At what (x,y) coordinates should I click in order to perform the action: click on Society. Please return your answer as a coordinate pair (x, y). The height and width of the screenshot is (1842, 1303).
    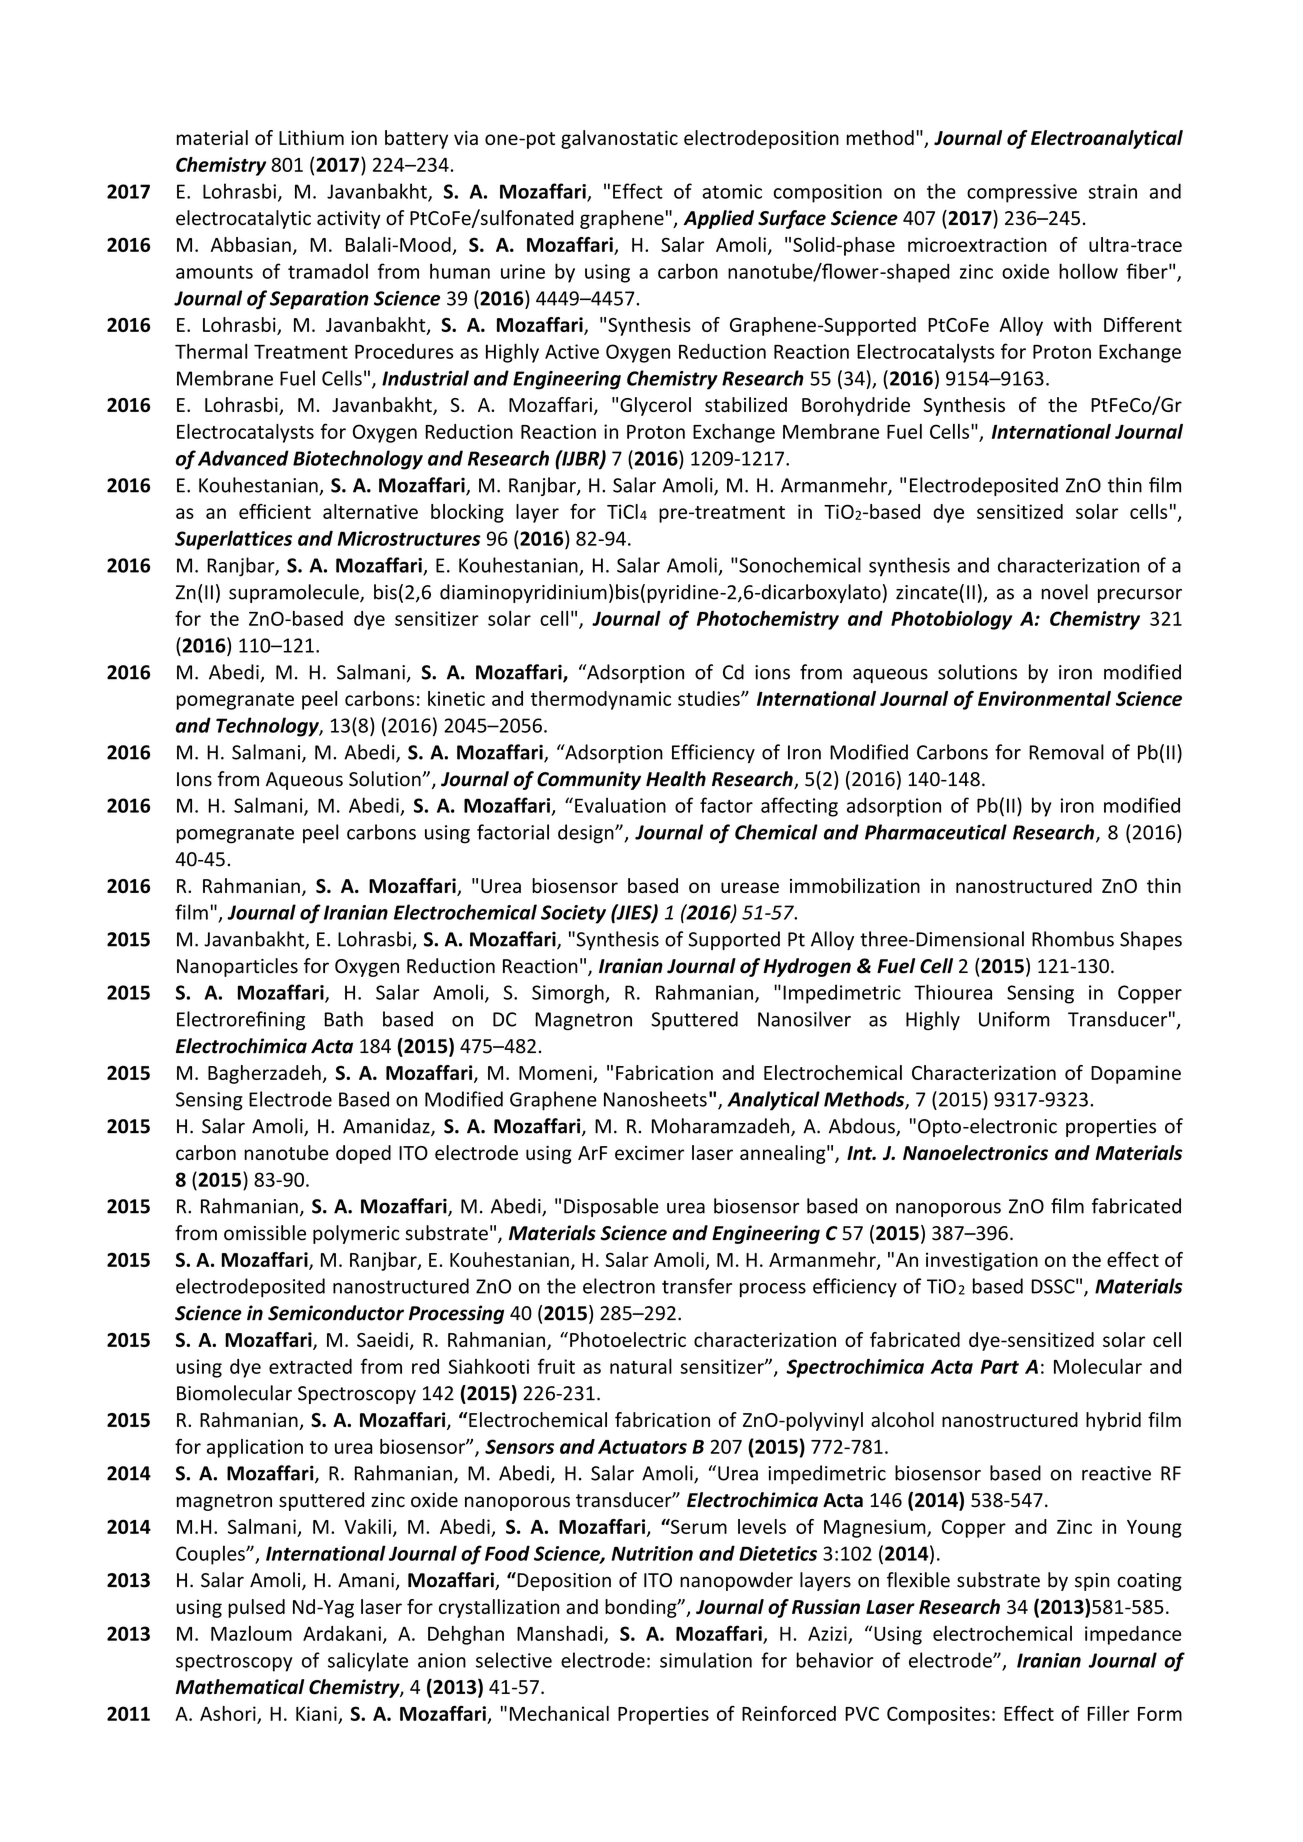
    Looking at the image, I should click on (573, 914).
